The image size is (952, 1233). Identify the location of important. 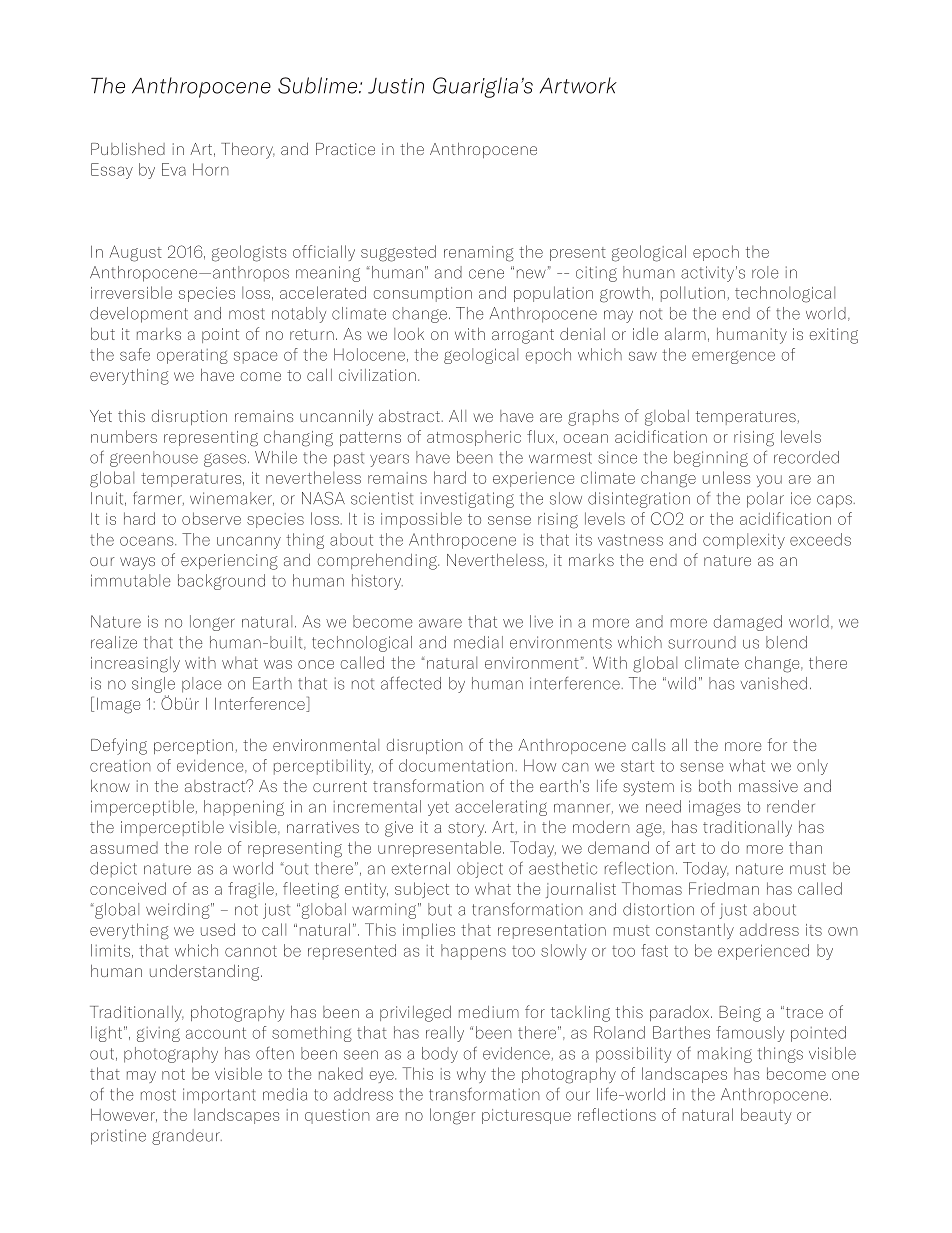
(219, 1096).
